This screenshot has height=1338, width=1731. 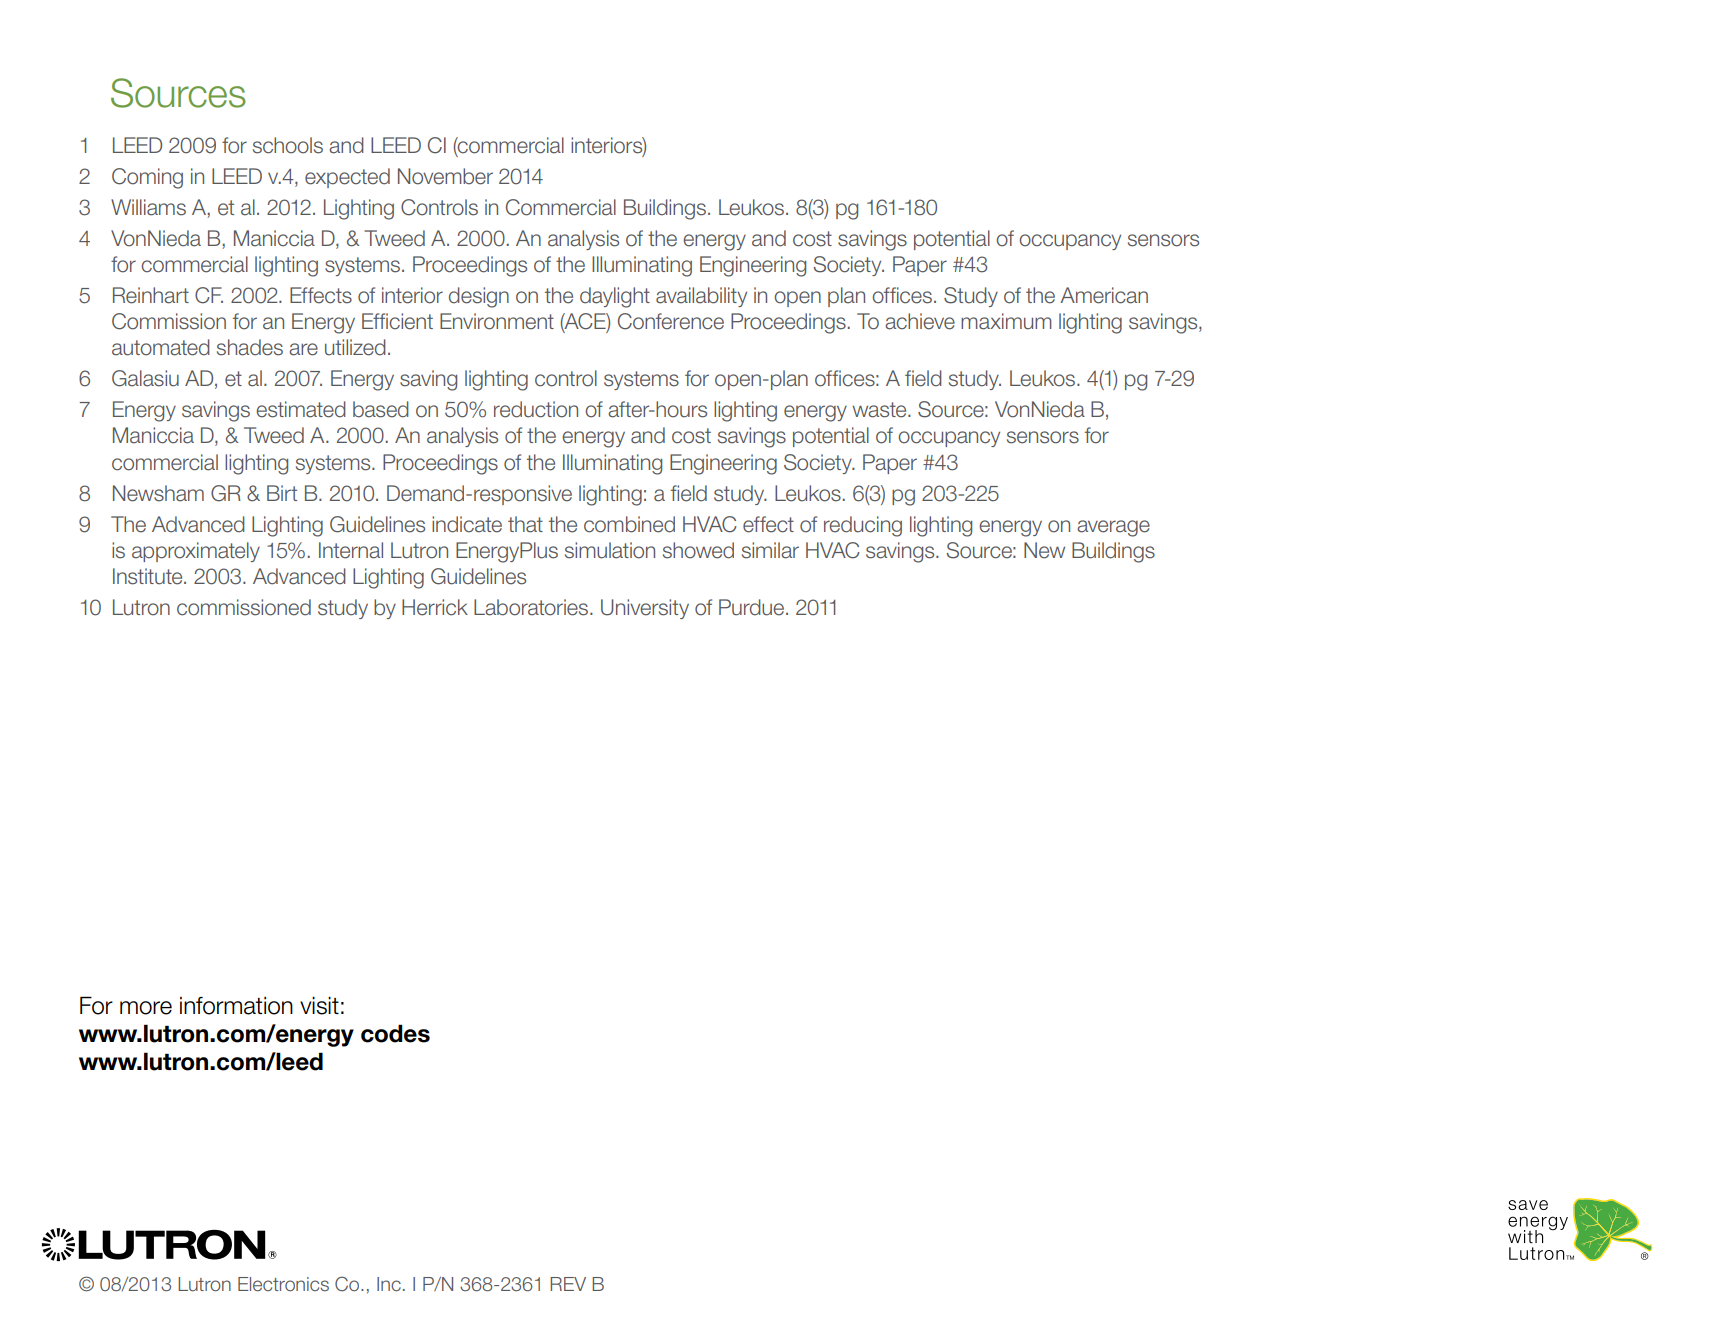 I want to click on estimated, so click(x=301, y=409).
